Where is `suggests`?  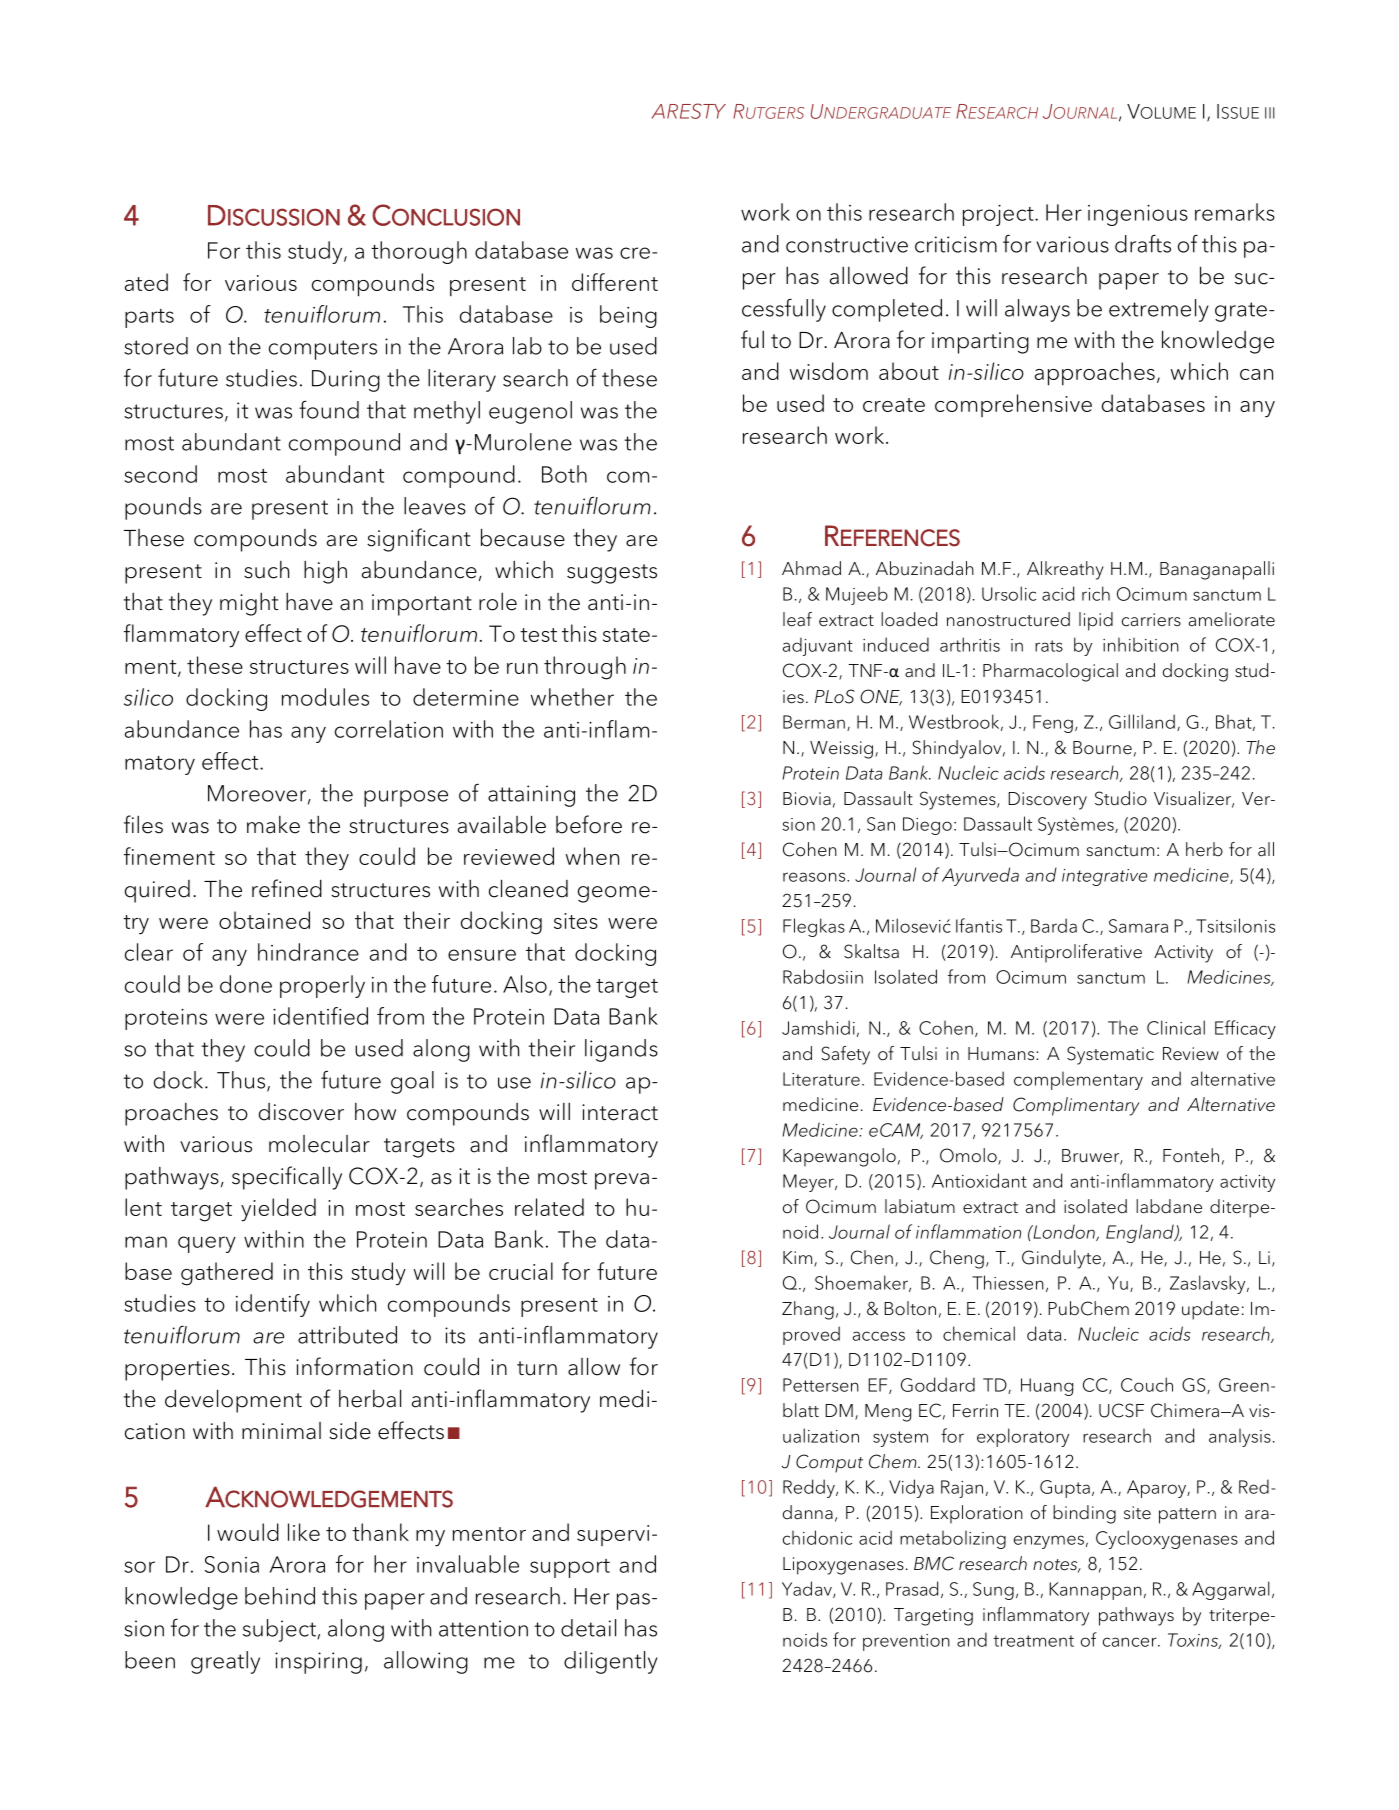
suggests is located at coordinates (612, 574).
